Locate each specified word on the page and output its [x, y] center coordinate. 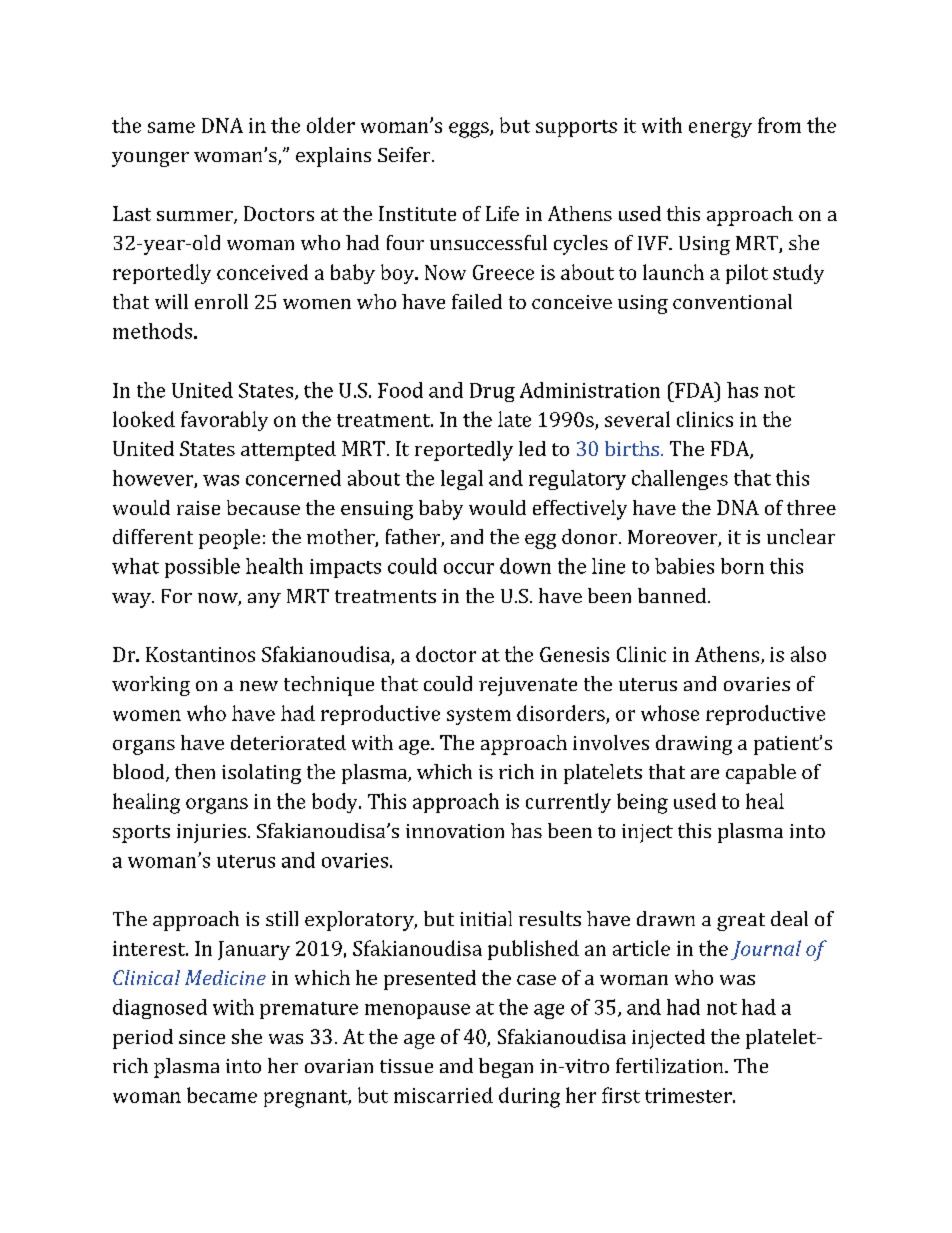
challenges [680, 480]
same [171, 127]
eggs [470, 130]
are [705, 774]
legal [462, 480]
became [222, 1095]
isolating [261, 774]
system [479, 716]
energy [720, 130]
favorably [224, 421]
